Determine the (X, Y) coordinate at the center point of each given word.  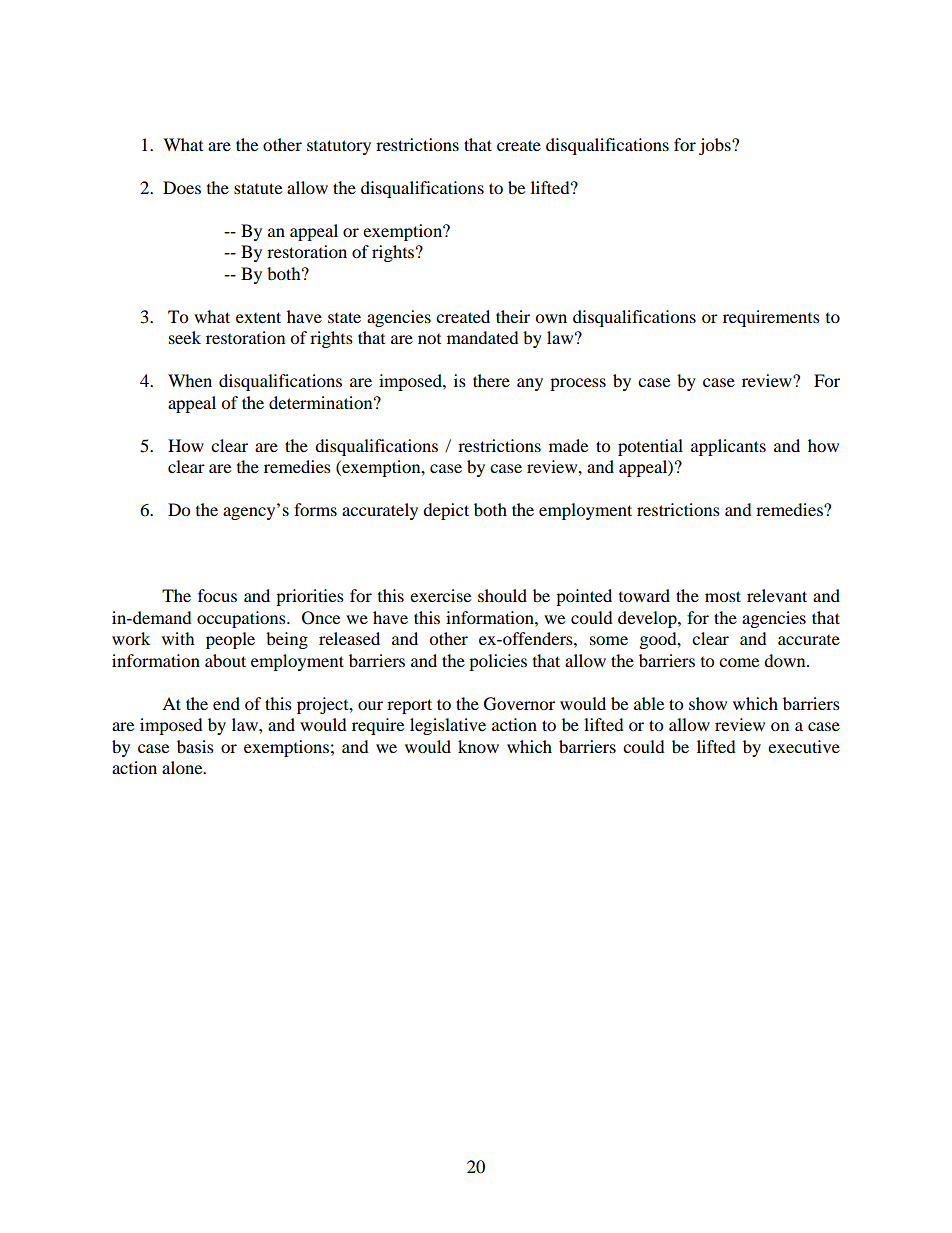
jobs (716, 146)
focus (217, 595)
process (578, 384)
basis (195, 746)
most (723, 596)
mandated (483, 337)
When (190, 380)
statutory (339, 147)
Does (182, 187)
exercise (440, 595)
